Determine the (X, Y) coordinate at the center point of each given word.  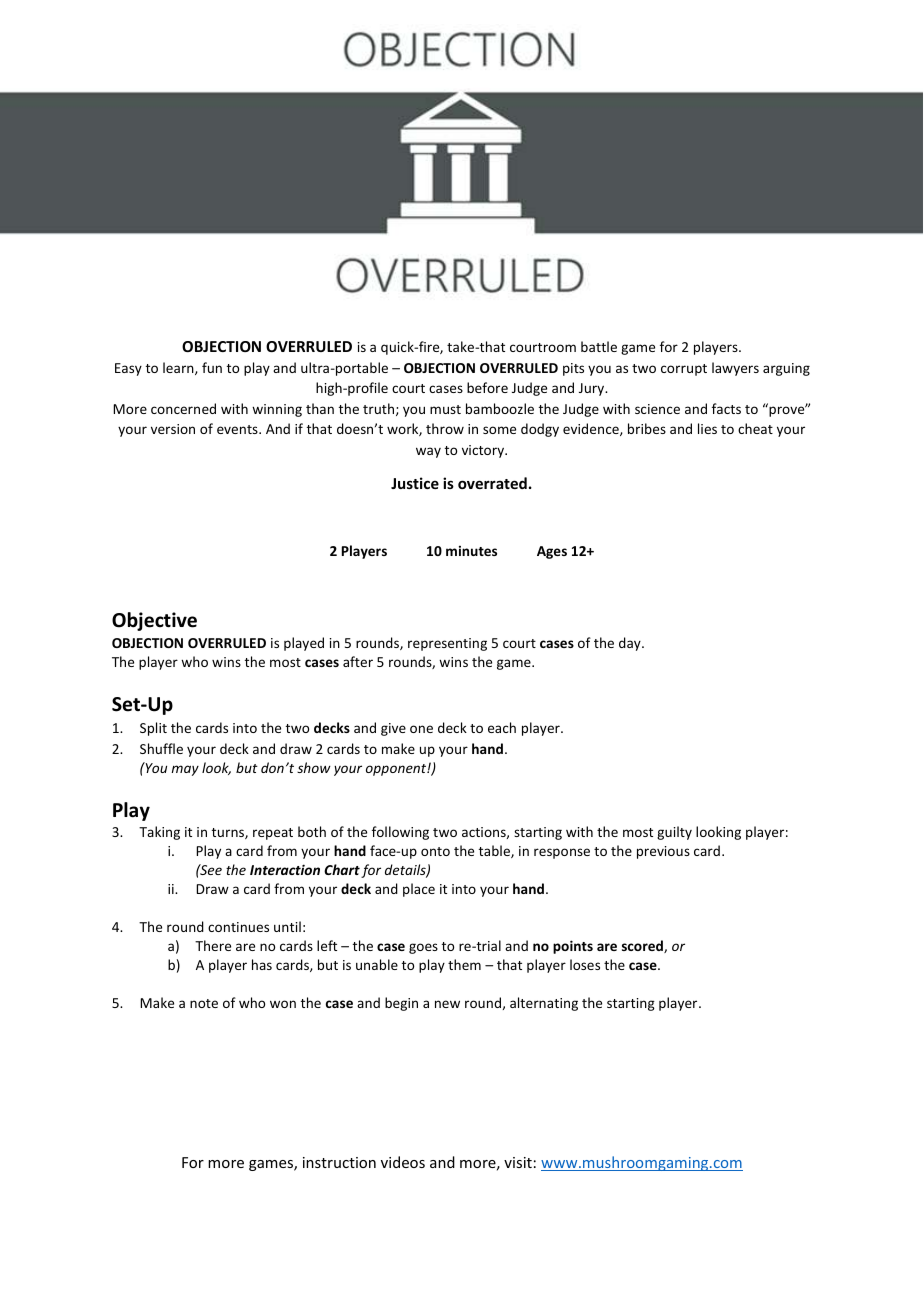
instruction (339, 1162)
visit (518, 1162)
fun (212, 367)
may (185, 770)
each (502, 727)
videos (403, 1162)
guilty (674, 833)
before (487, 387)
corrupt (684, 370)
